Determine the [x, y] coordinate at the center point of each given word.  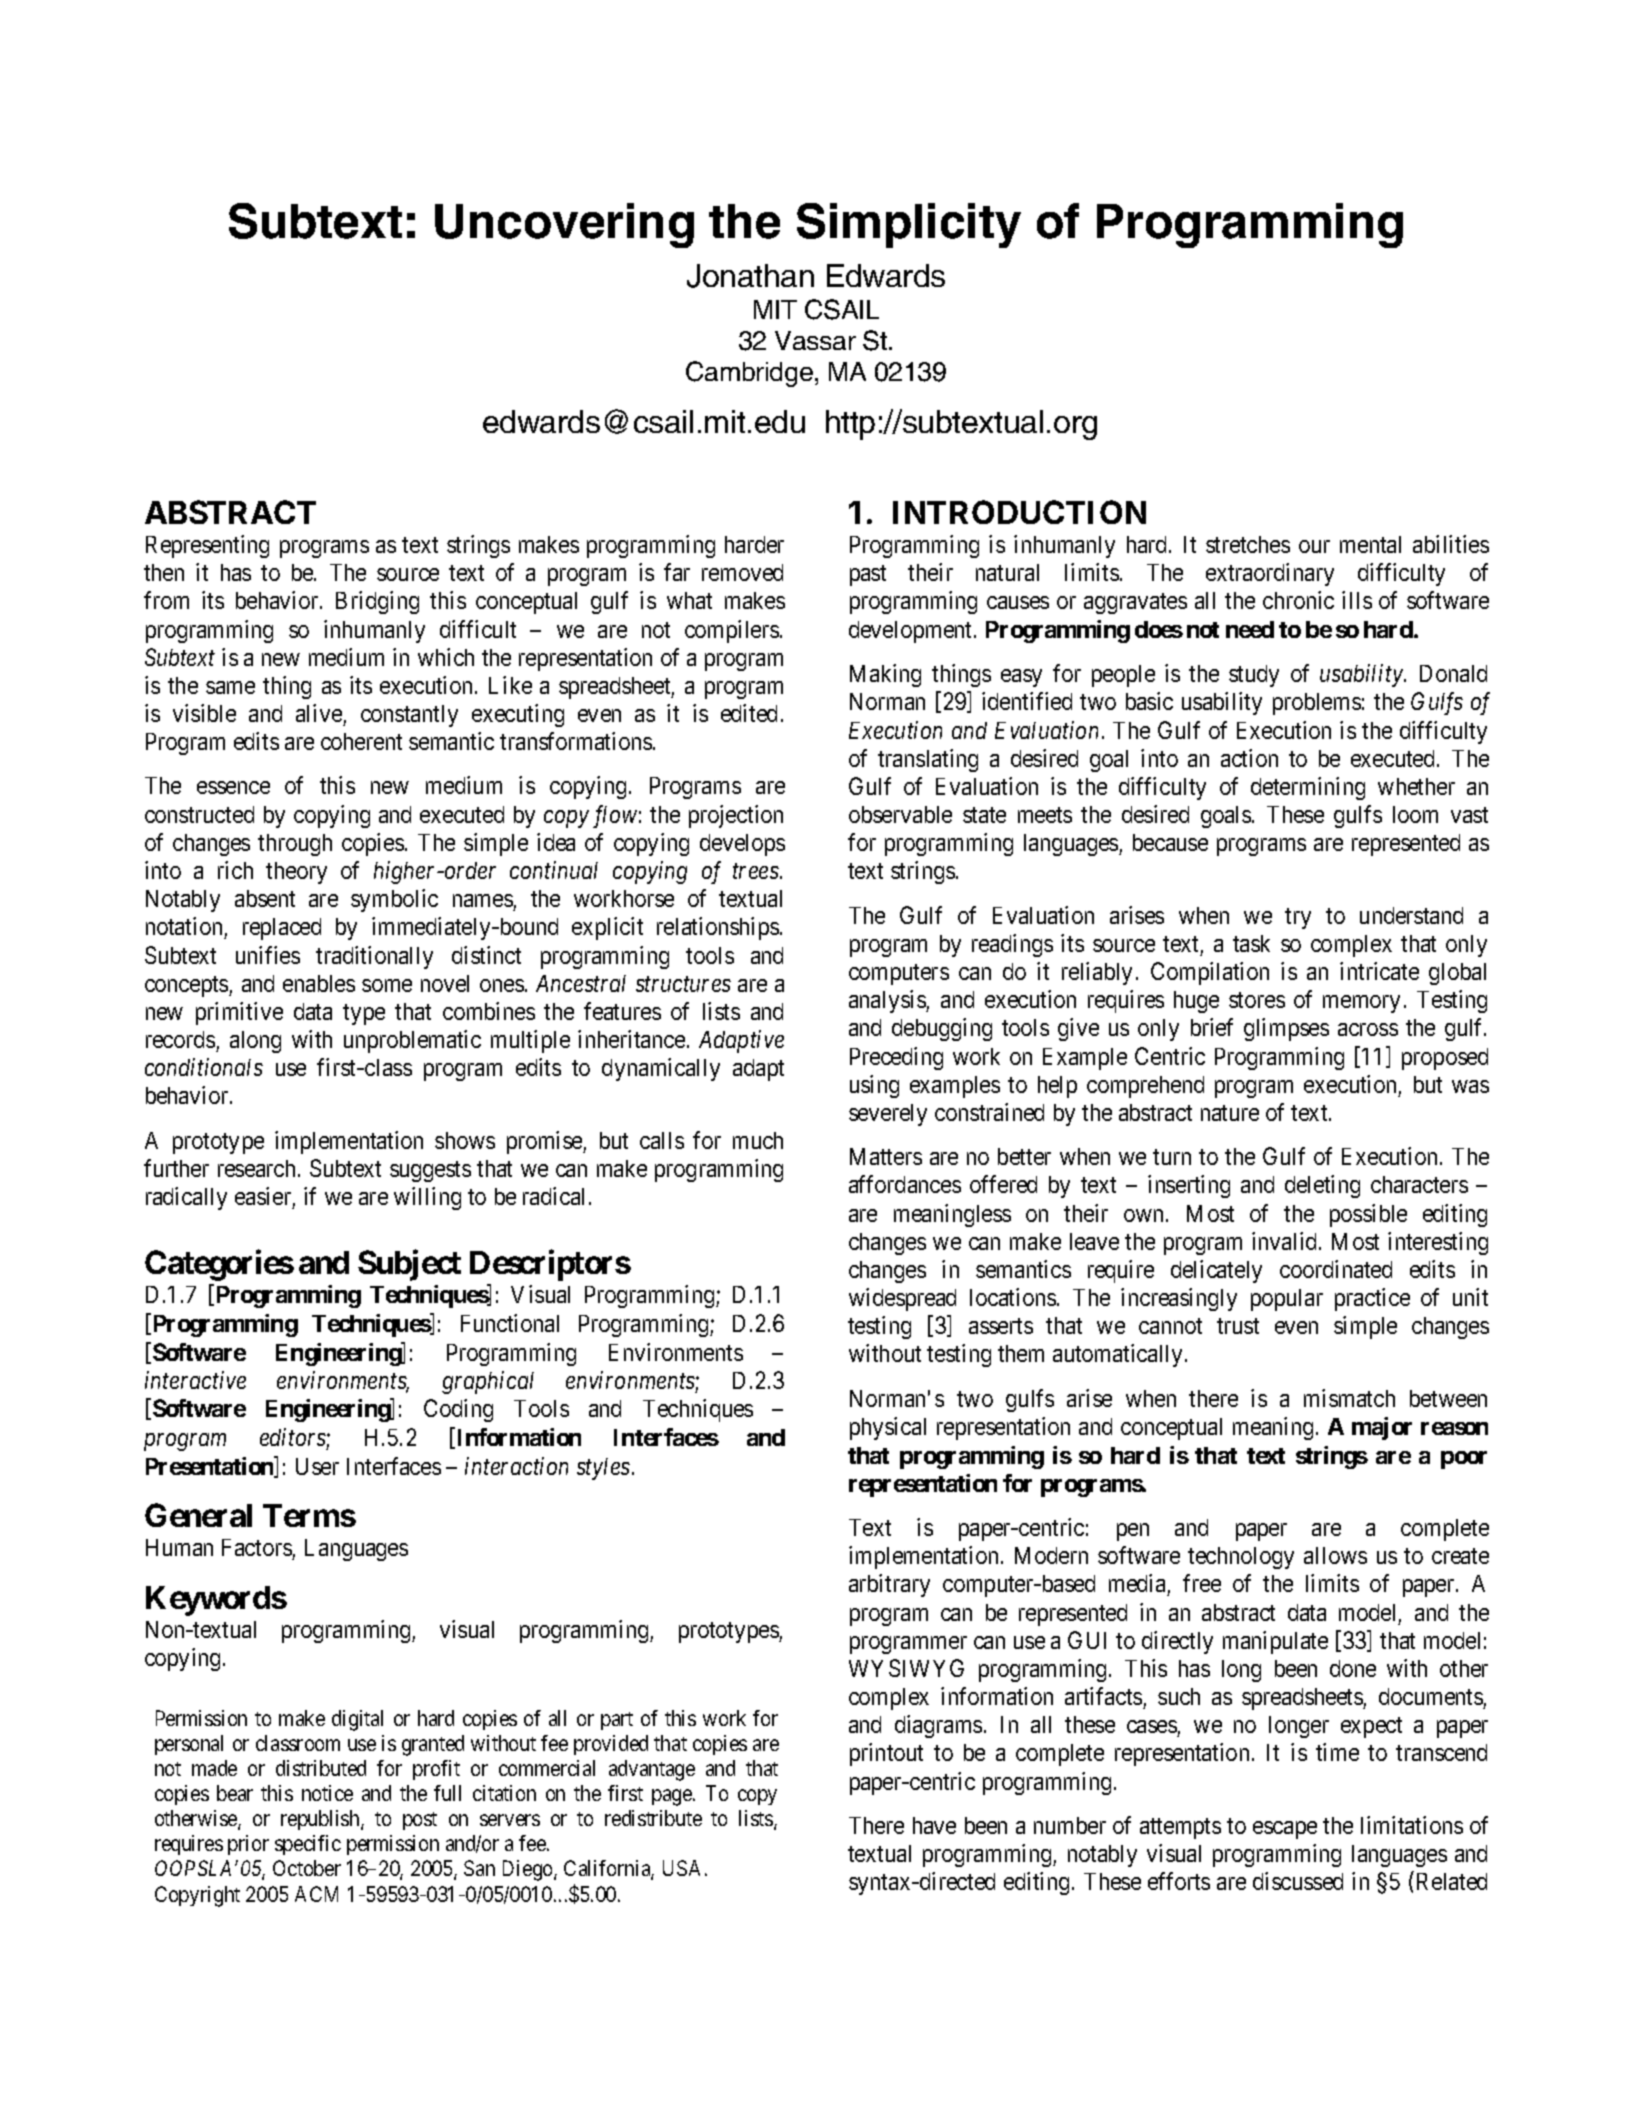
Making [885, 675]
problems [1317, 704]
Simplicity [909, 225]
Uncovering [564, 225]
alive [319, 713]
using [874, 1086]
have [934, 1825]
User [317, 1466]
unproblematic [412, 1041]
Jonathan [750, 276]
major [1382, 1428]
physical [888, 1428]
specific [308, 1845]
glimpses [1286, 1029]
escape [1285, 1830]
